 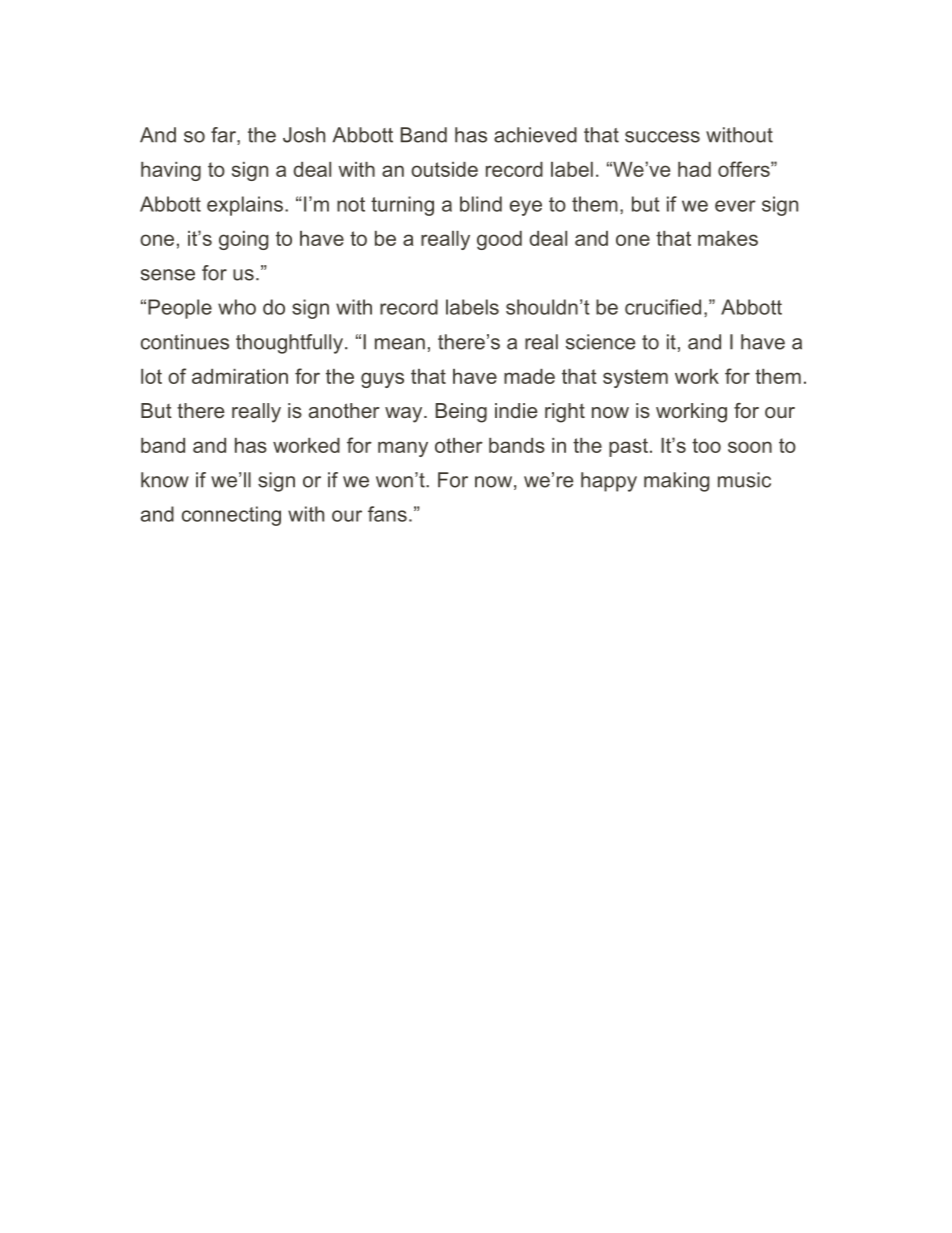 What do you see at coordinates (231, 516) in the page?
I see `connecting` at bounding box center [231, 516].
